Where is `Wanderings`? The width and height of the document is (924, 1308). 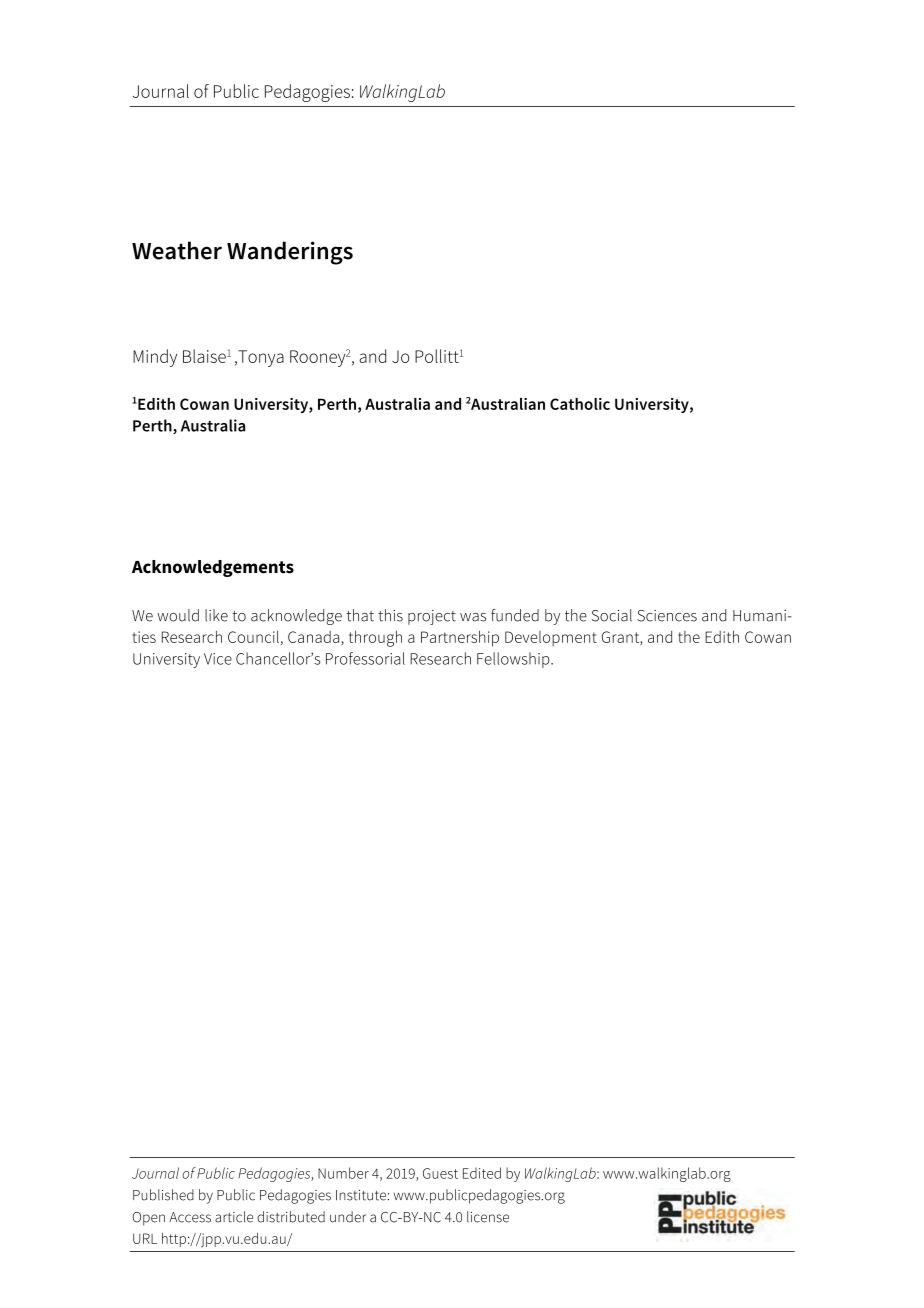
Wanderings is located at coordinates (290, 253).
